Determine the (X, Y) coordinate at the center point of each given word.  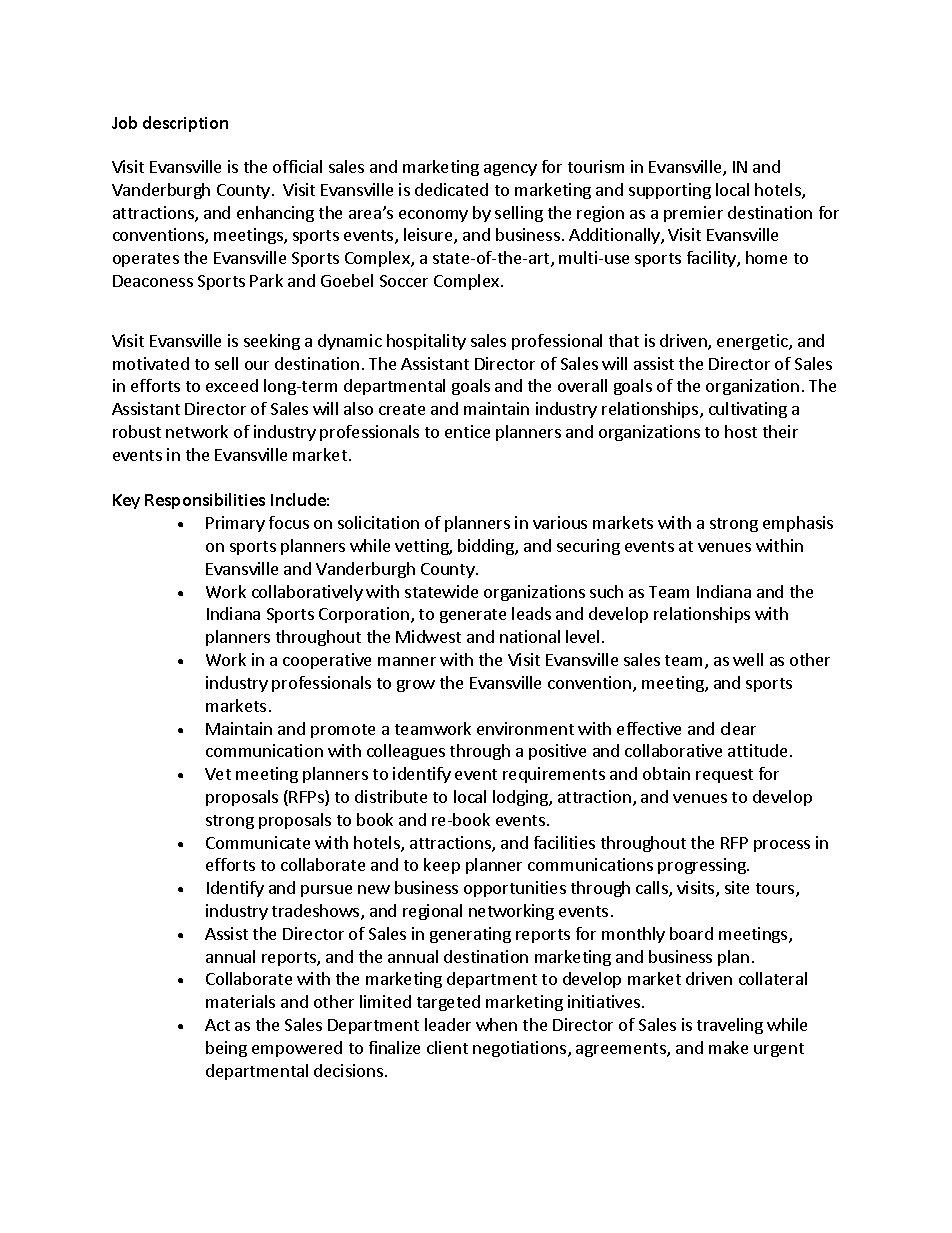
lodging (521, 798)
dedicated (451, 189)
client (447, 1047)
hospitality (426, 342)
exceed (232, 385)
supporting (670, 191)
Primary (235, 524)
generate (473, 616)
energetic (753, 342)
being (226, 1049)
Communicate (258, 842)
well (748, 659)
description (185, 124)
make (728, 1047)
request (724, 776)
